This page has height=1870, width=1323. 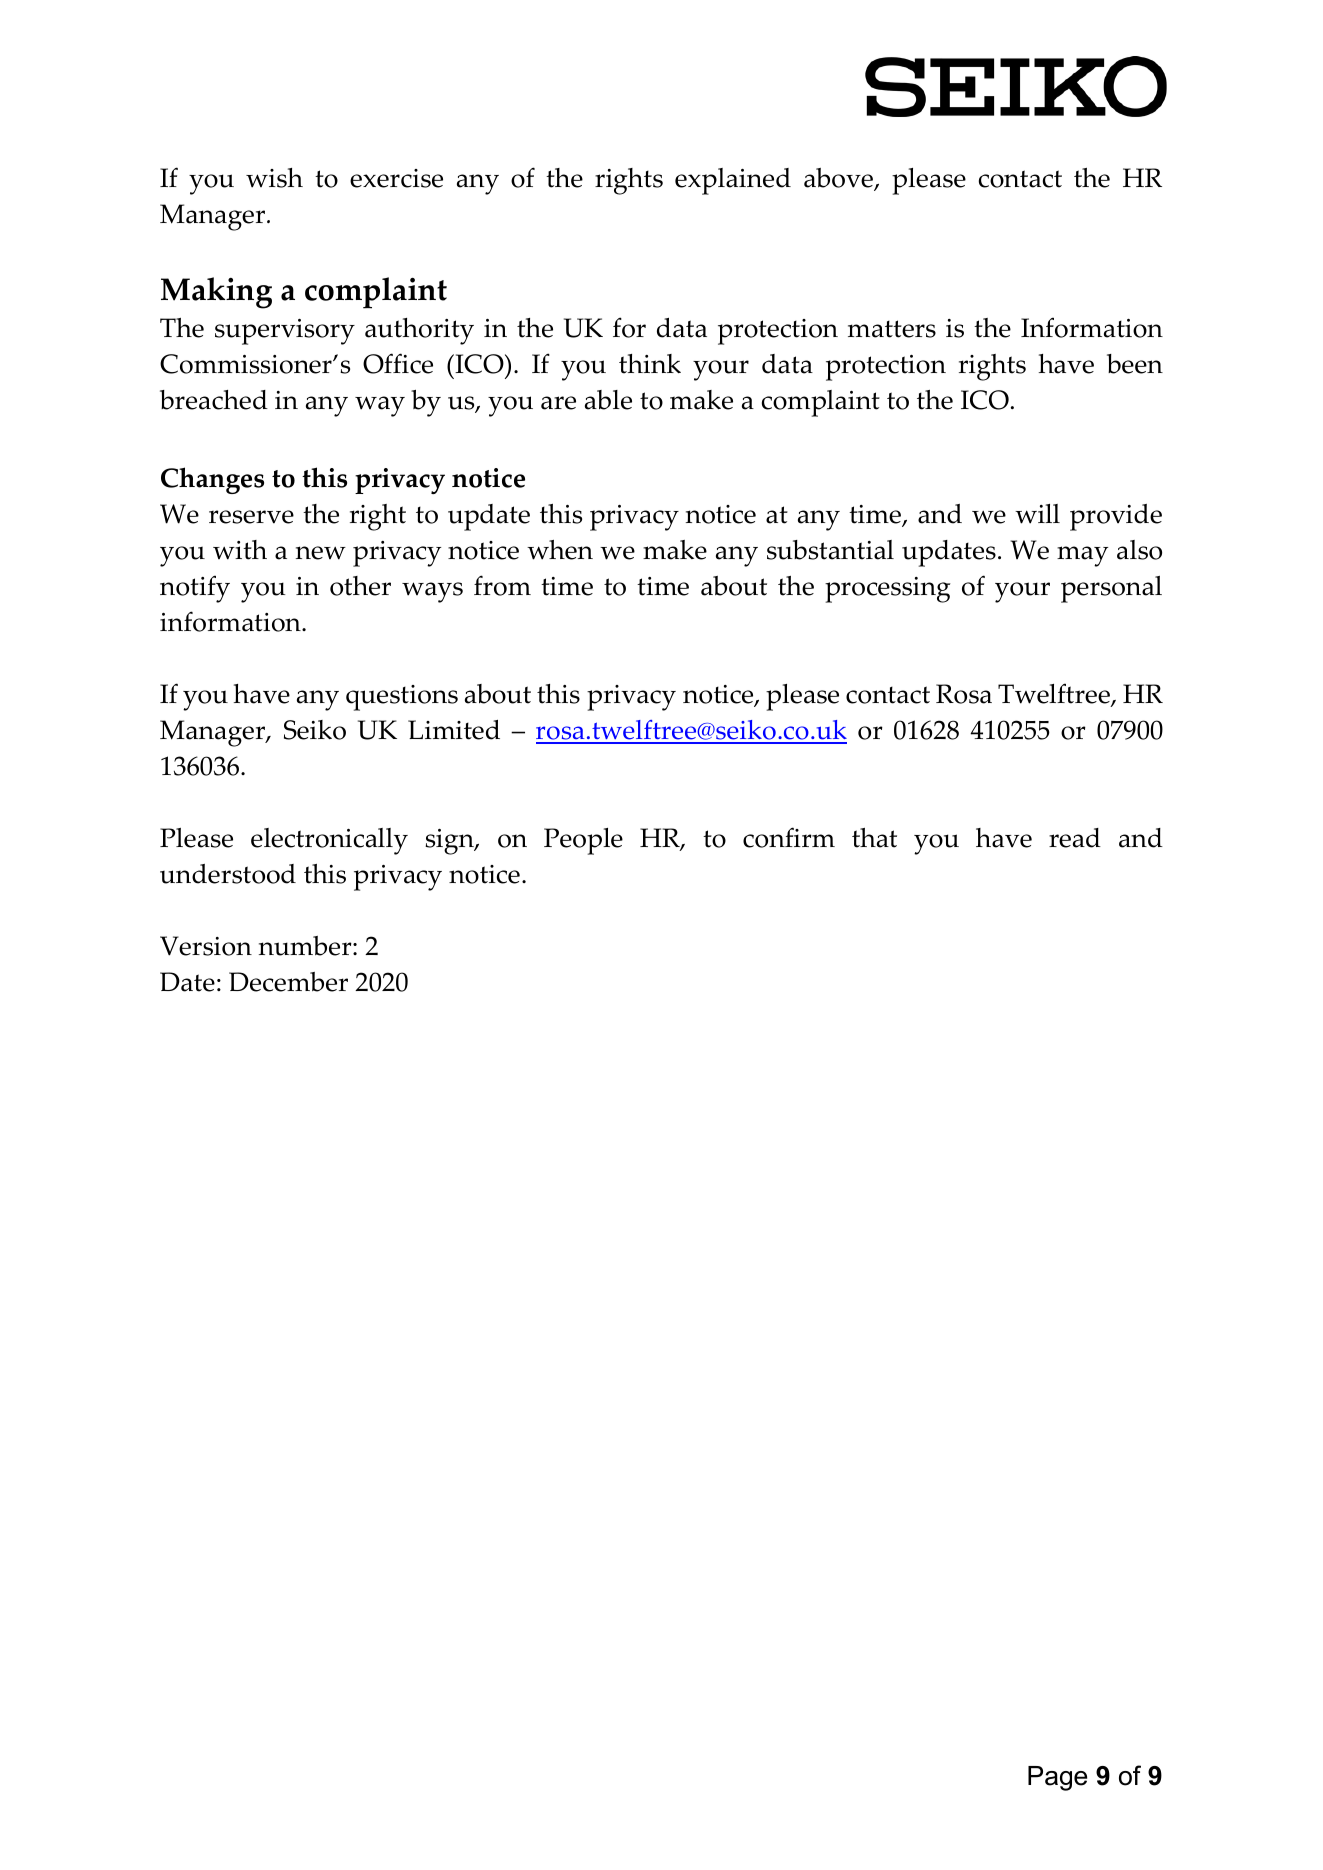 I want to click on Page, so click(x=1057, y=1778).
